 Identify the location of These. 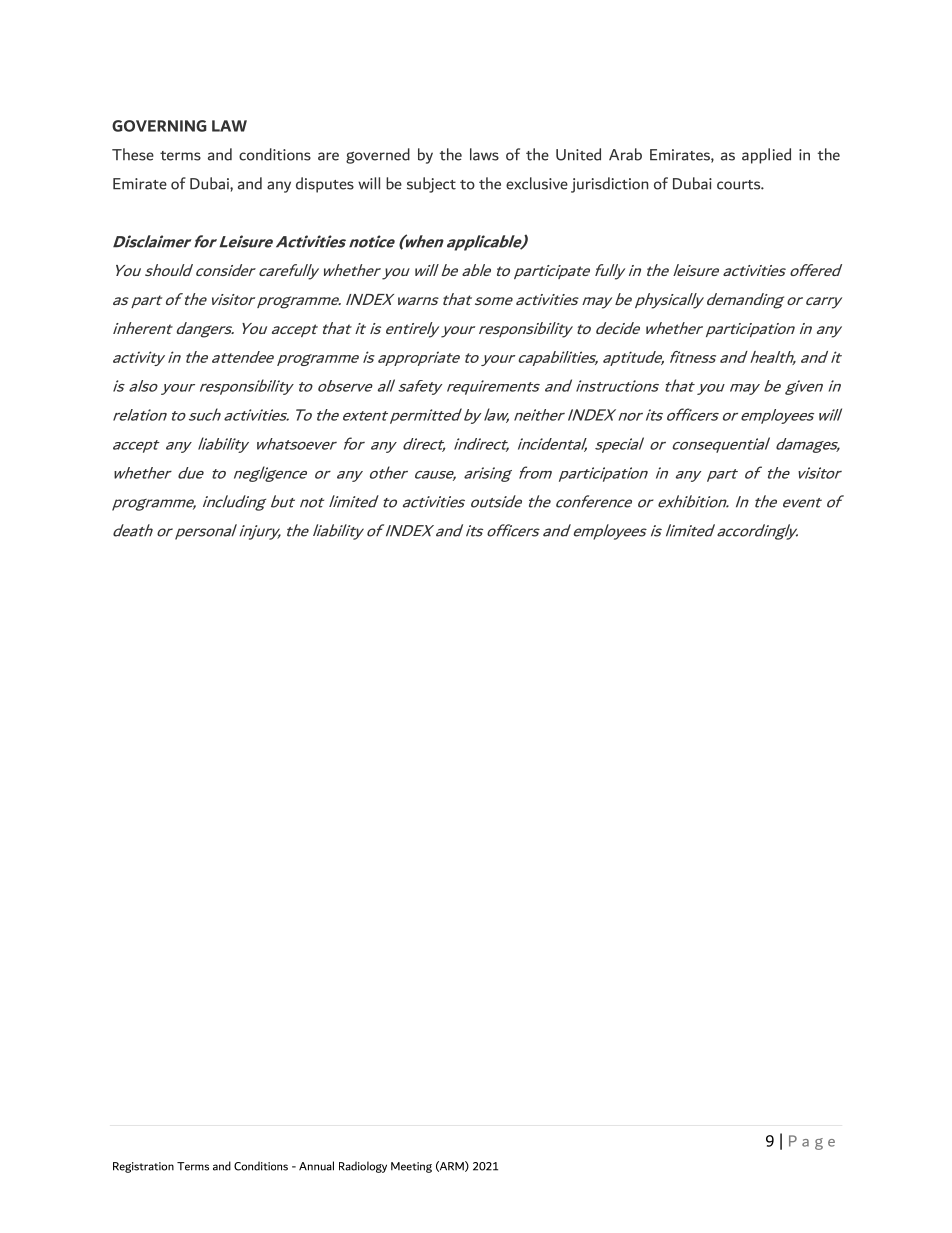
(133, 154).
